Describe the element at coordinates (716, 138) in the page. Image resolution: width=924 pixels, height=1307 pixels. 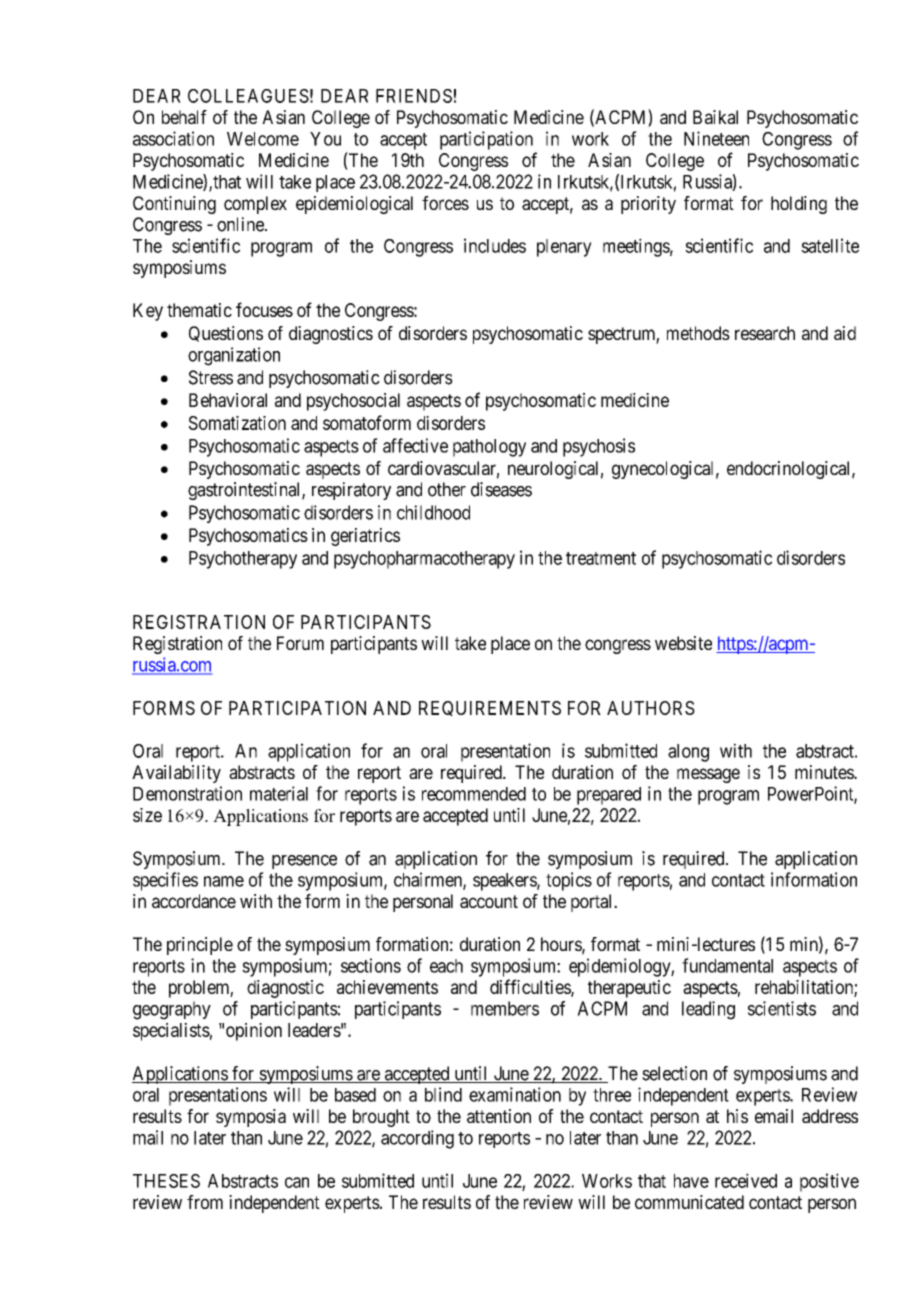
I see `Nineteen` at that location.
